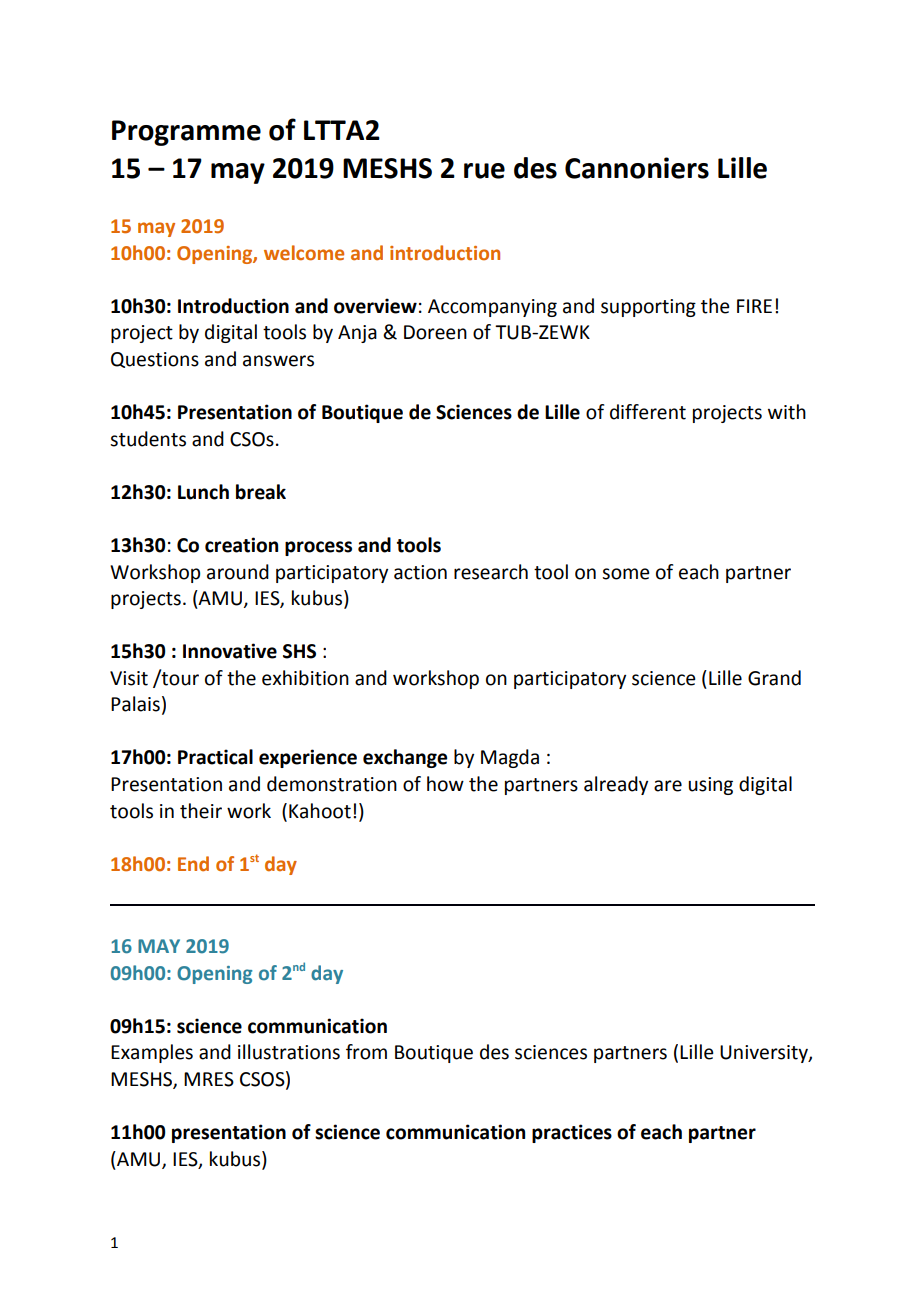 The image size is (924, 1308). I want to click on are, so click(668, 786).
